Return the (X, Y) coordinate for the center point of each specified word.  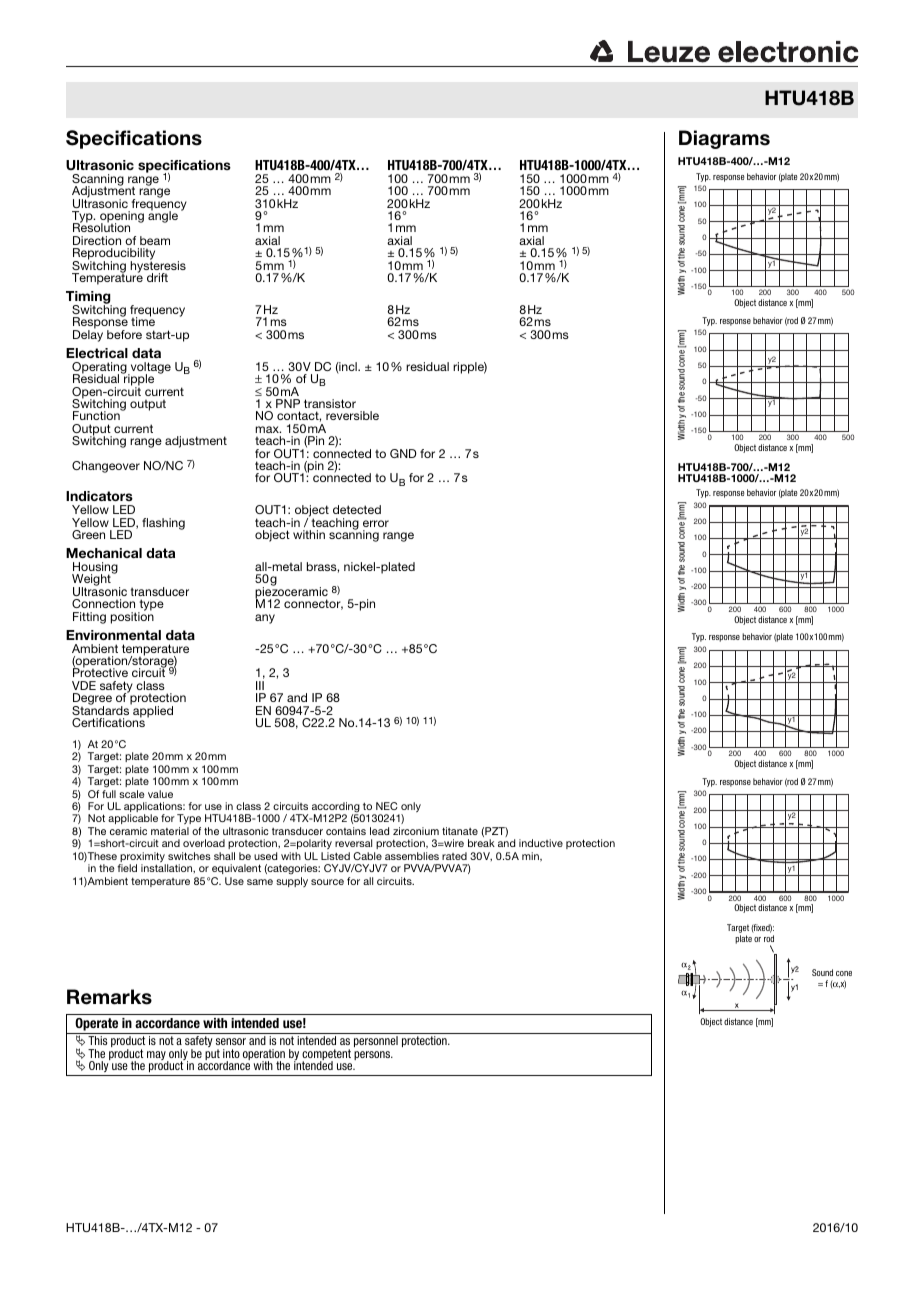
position (132, 617)
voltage (149, 369)
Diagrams (724, 139)
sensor (231, 1041)
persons (373, 1055)
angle (163, 216)
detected (357, 509)
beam (155, 240)
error (376, 523)
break (481, 843)
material (170, 831)
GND (403, 453)
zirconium (416, 831)
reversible (352, 415)
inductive (541, 843)
